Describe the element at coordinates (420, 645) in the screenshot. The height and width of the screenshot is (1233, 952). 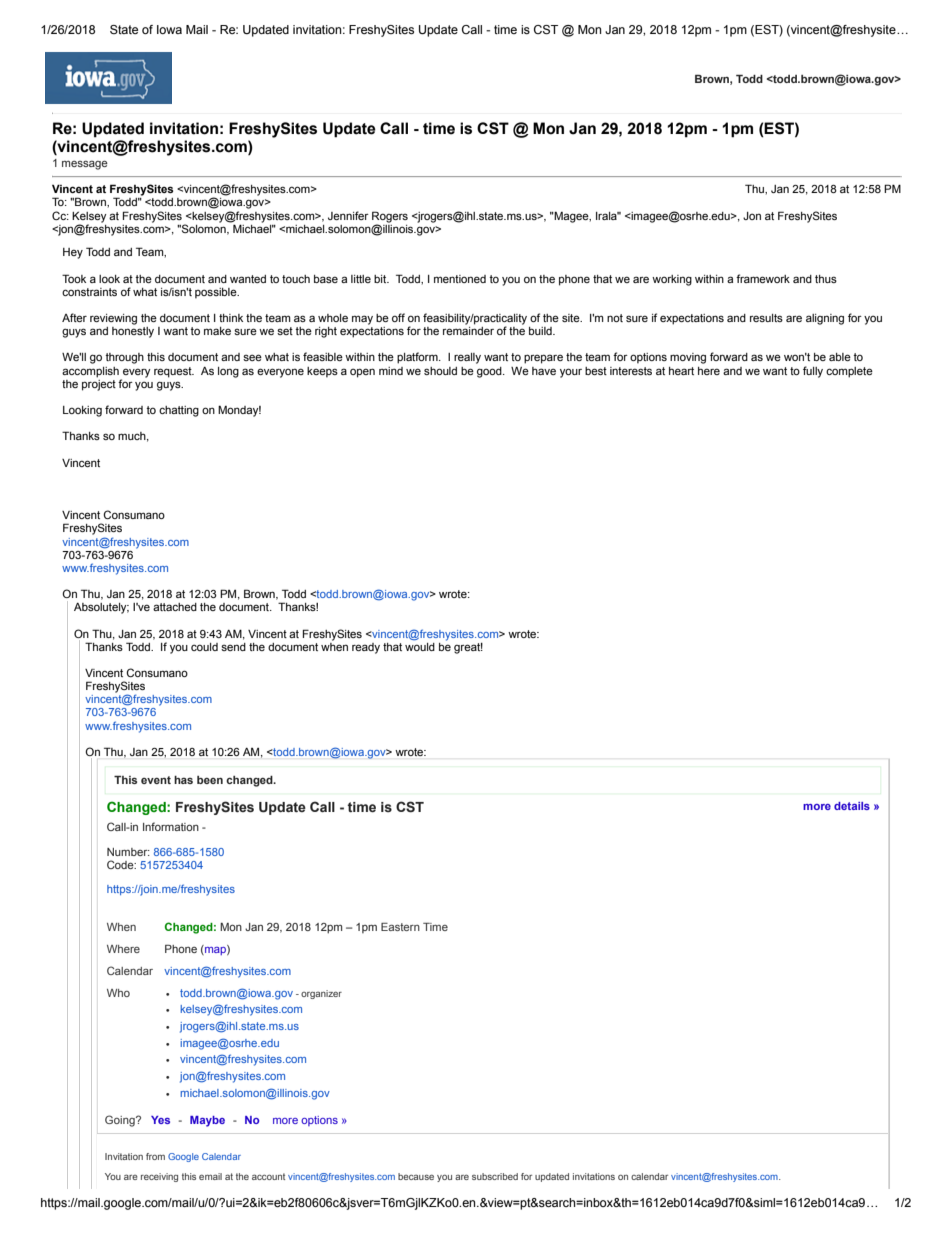
I see `would` at that location.
